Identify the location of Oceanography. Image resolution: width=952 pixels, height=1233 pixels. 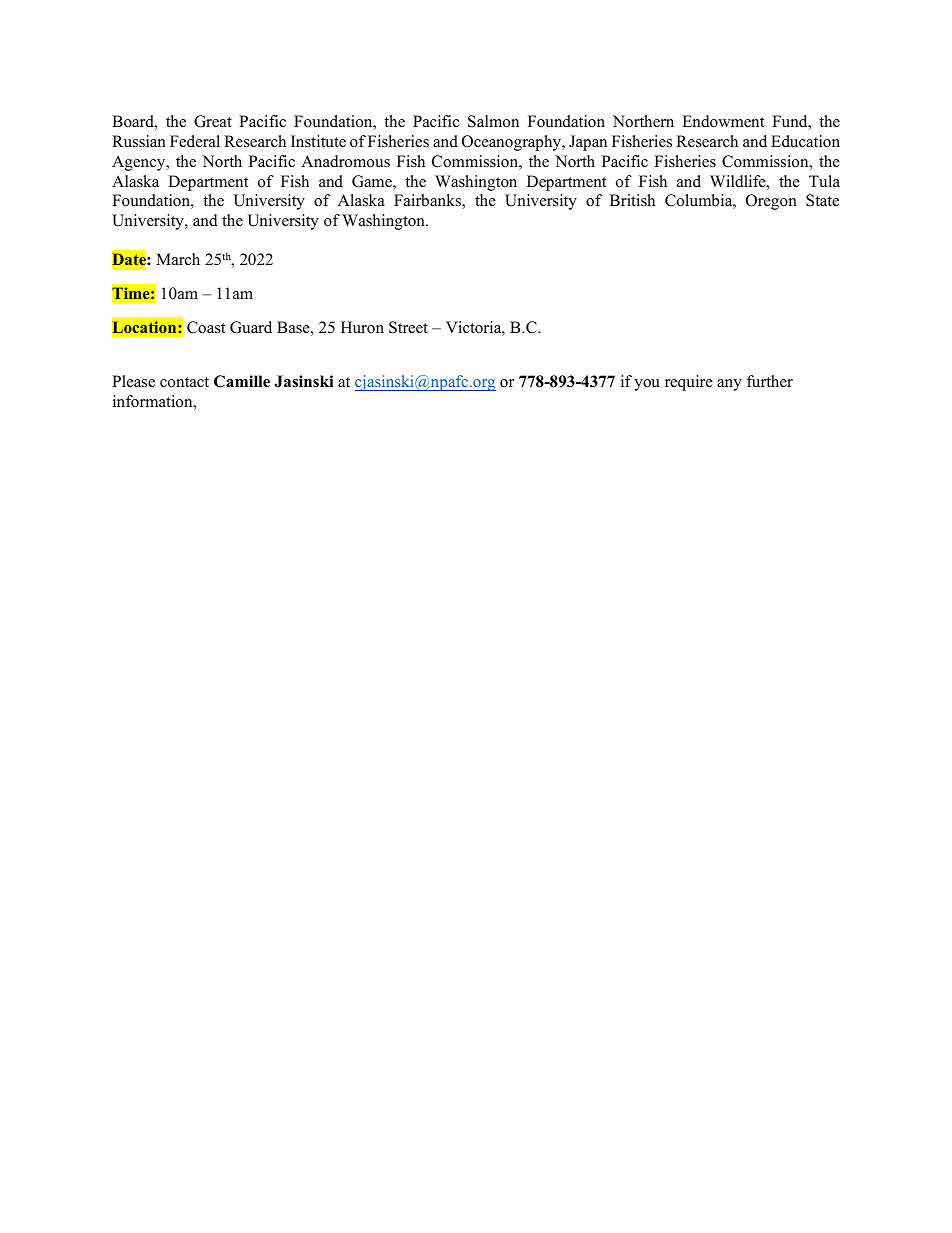
(512, 143).
